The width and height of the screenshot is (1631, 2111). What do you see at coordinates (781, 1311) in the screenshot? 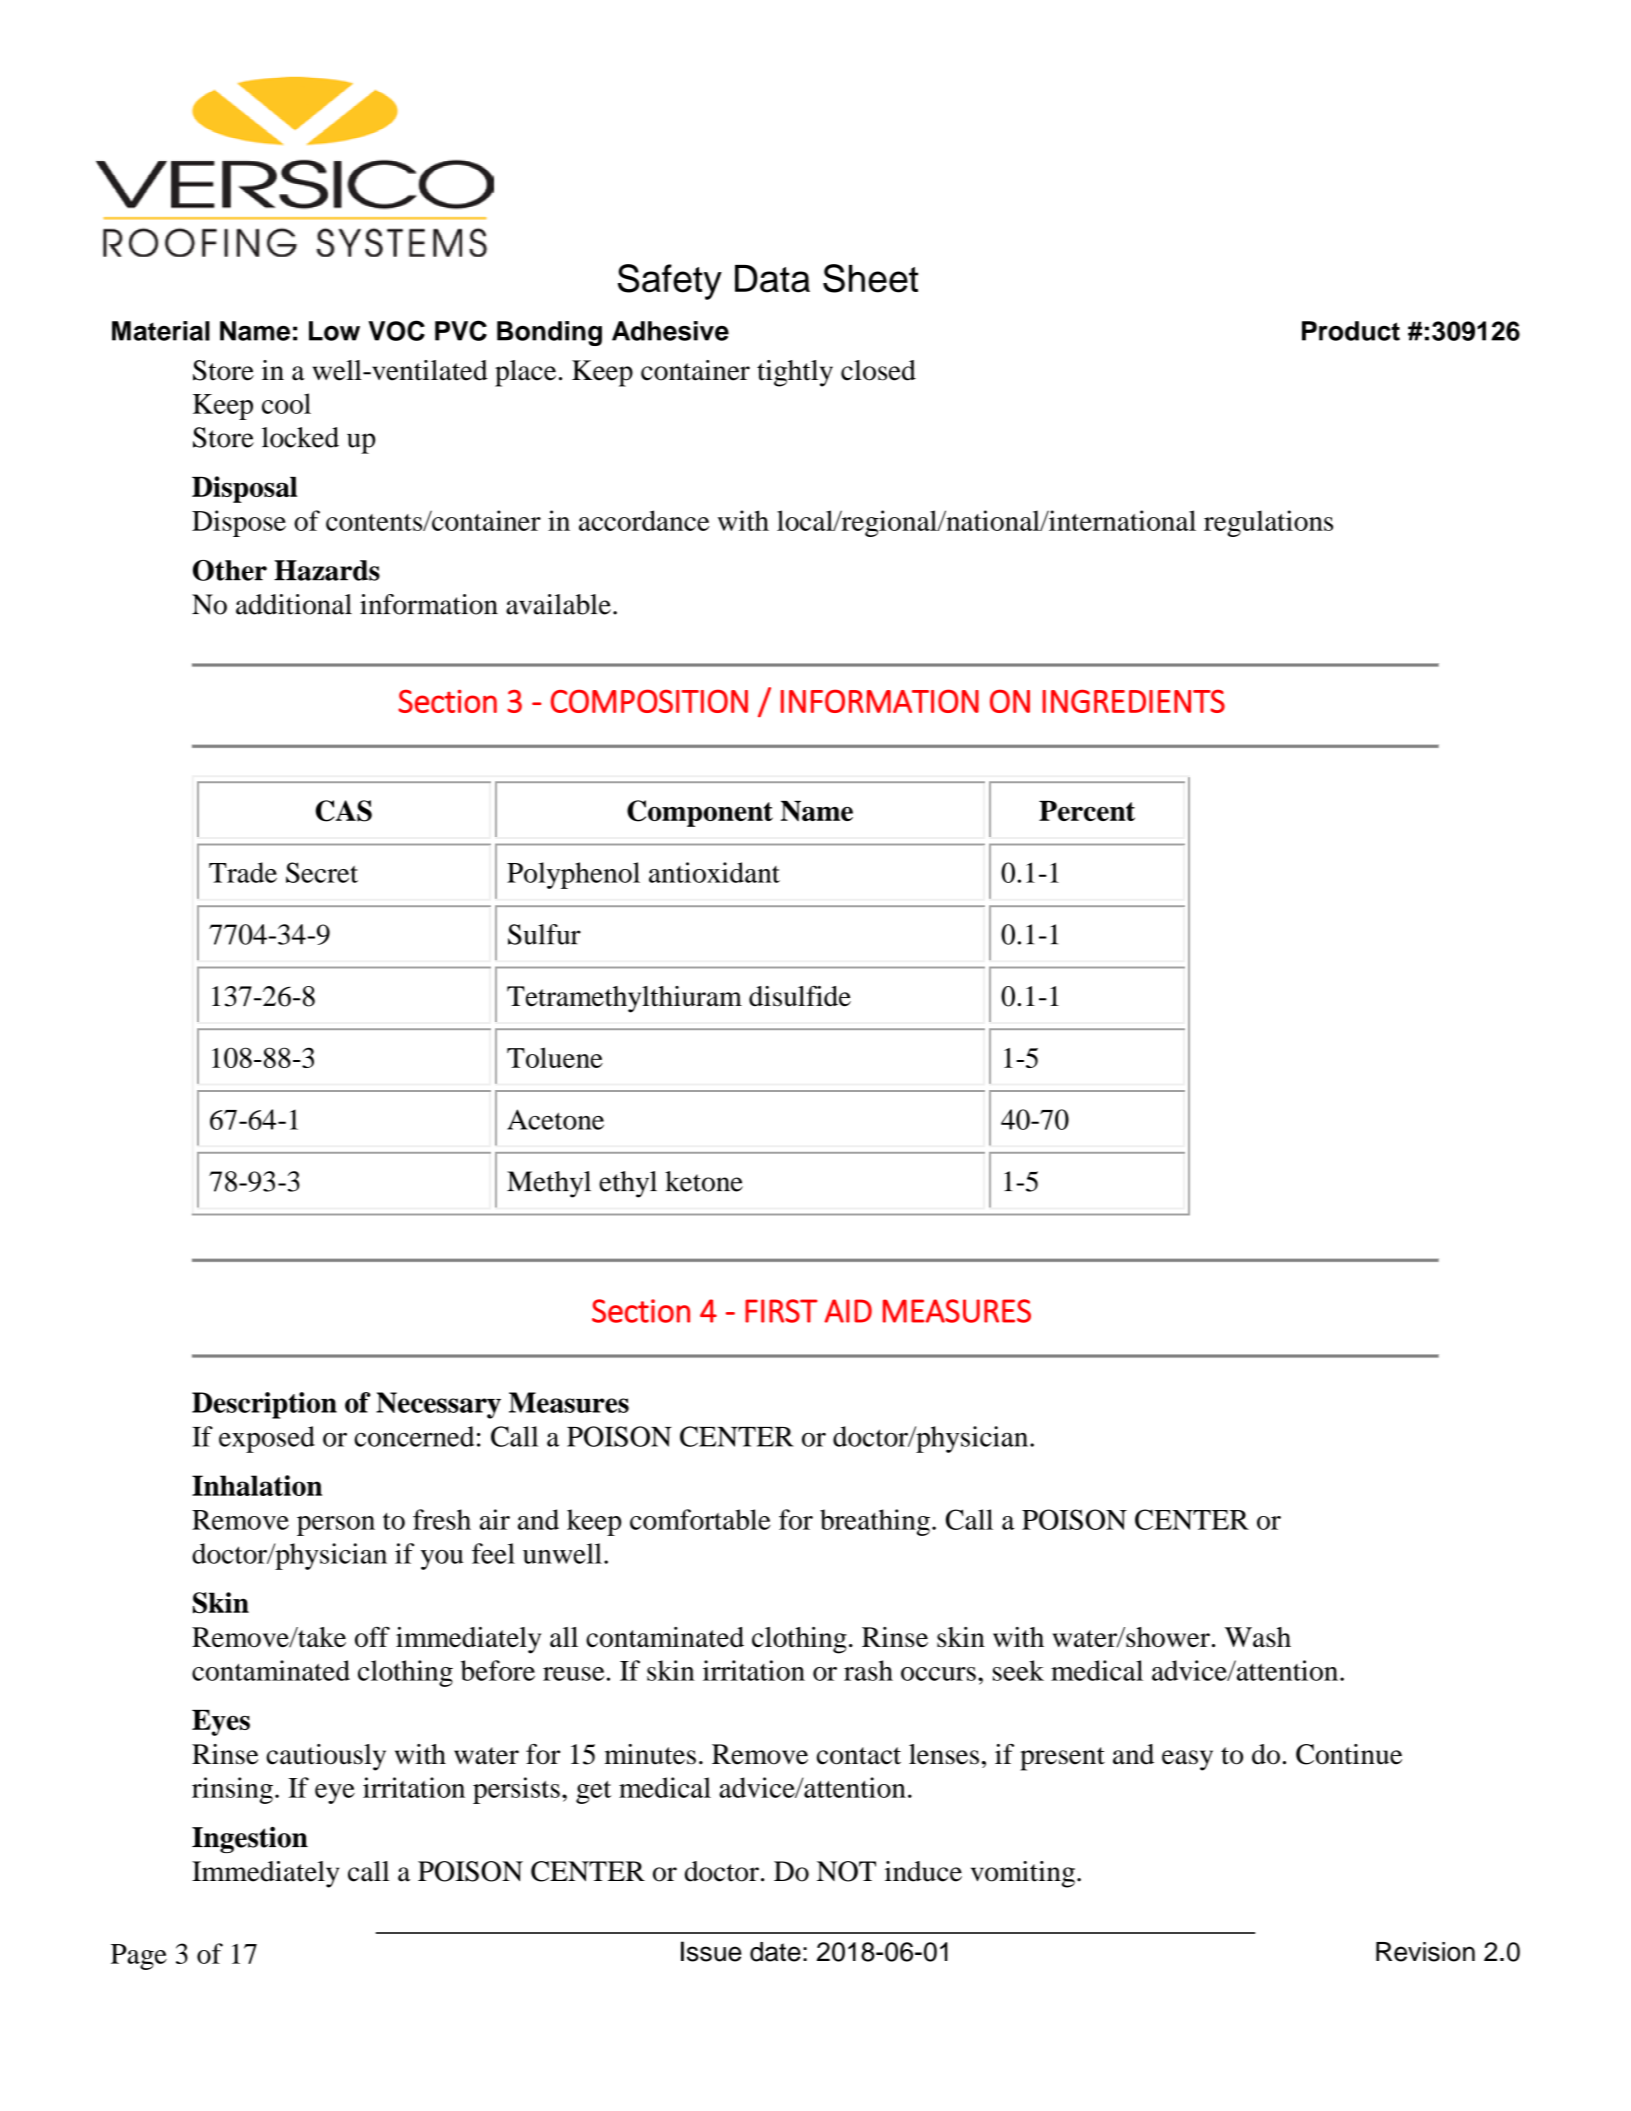
I see `FIRST` at bounding box center [781, 1311].
